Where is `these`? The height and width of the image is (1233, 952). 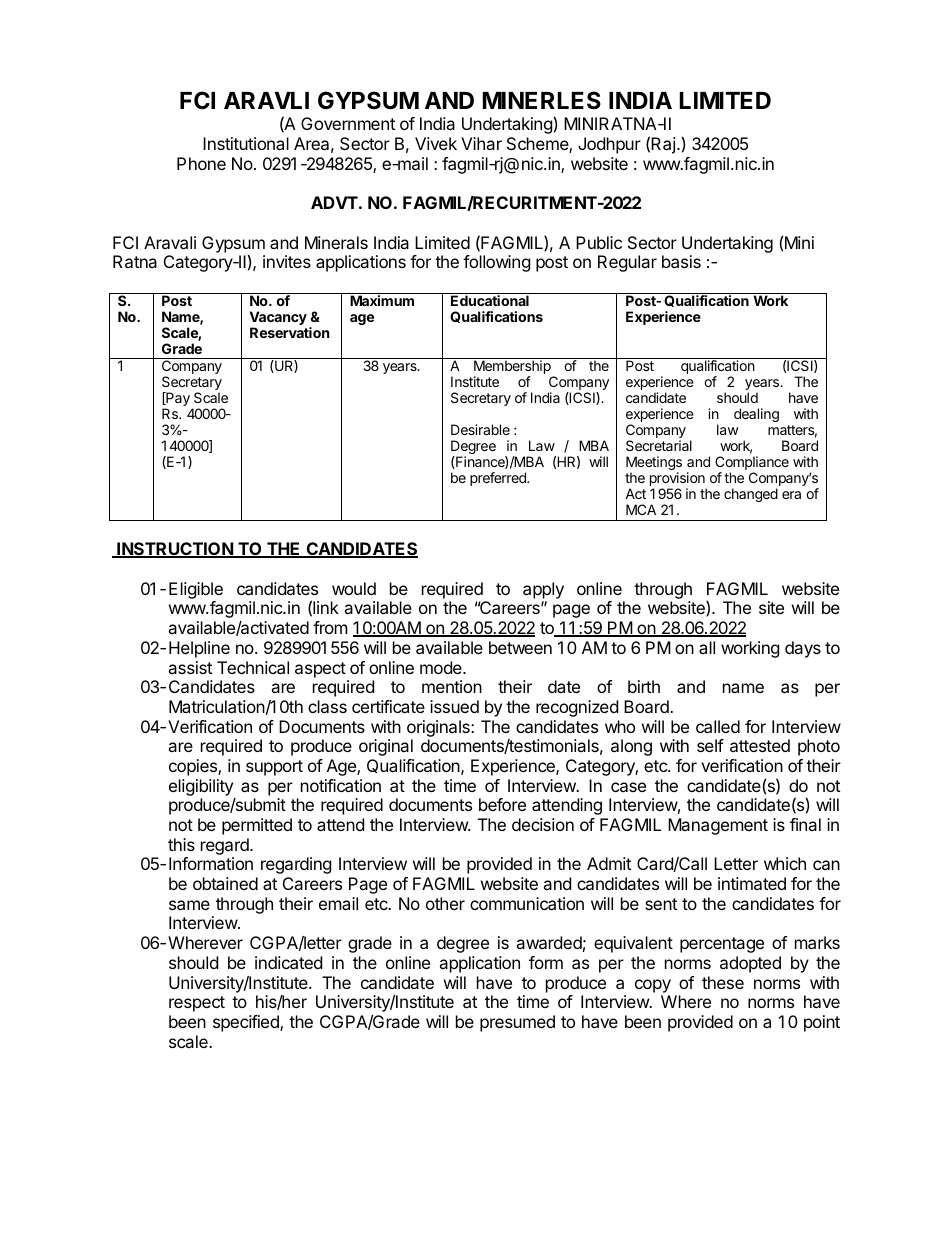
these is located at coordinates (723, 982).
